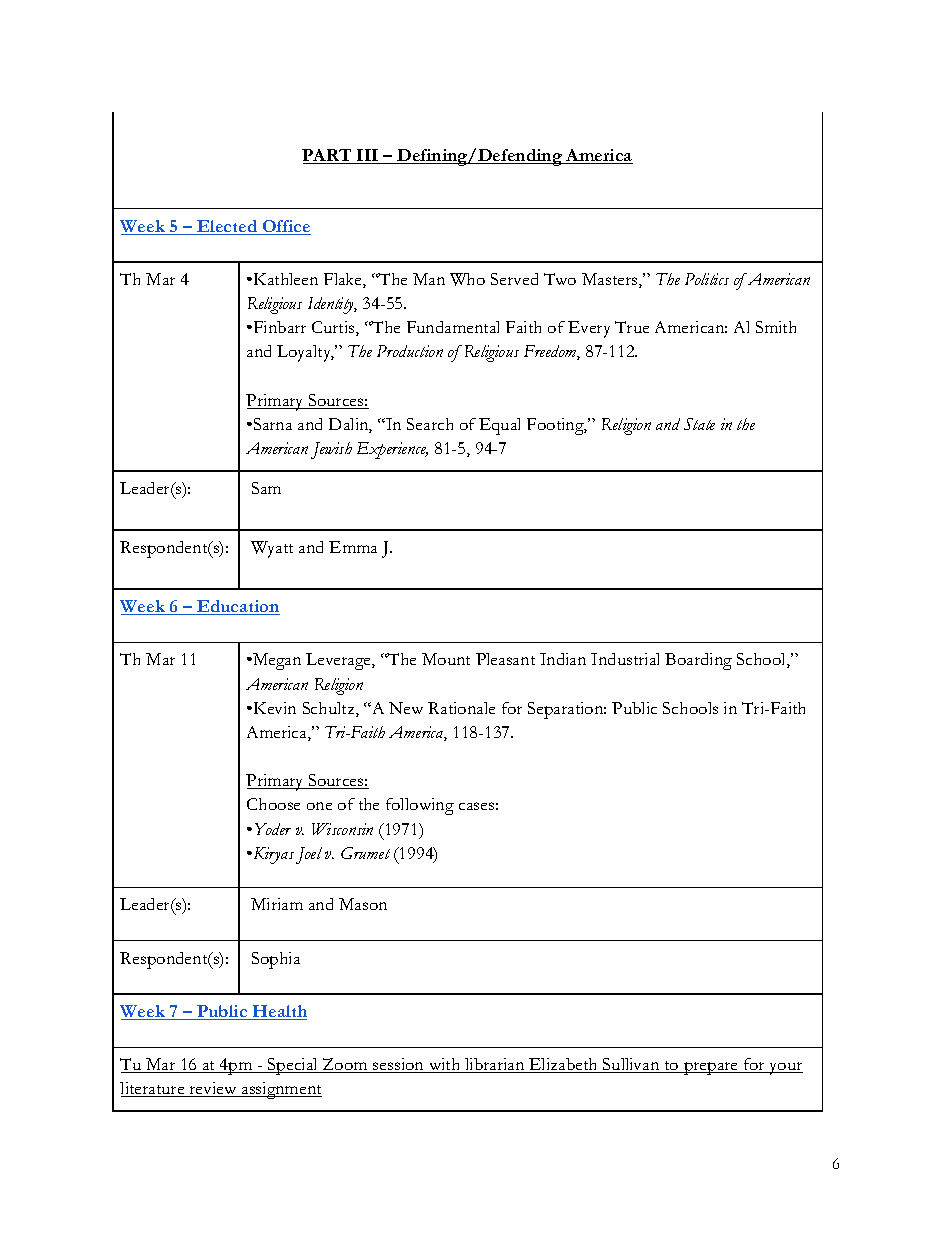  Describe the element at coordinates (227, 227) in the screenshot. I see `Elected` at that location.
